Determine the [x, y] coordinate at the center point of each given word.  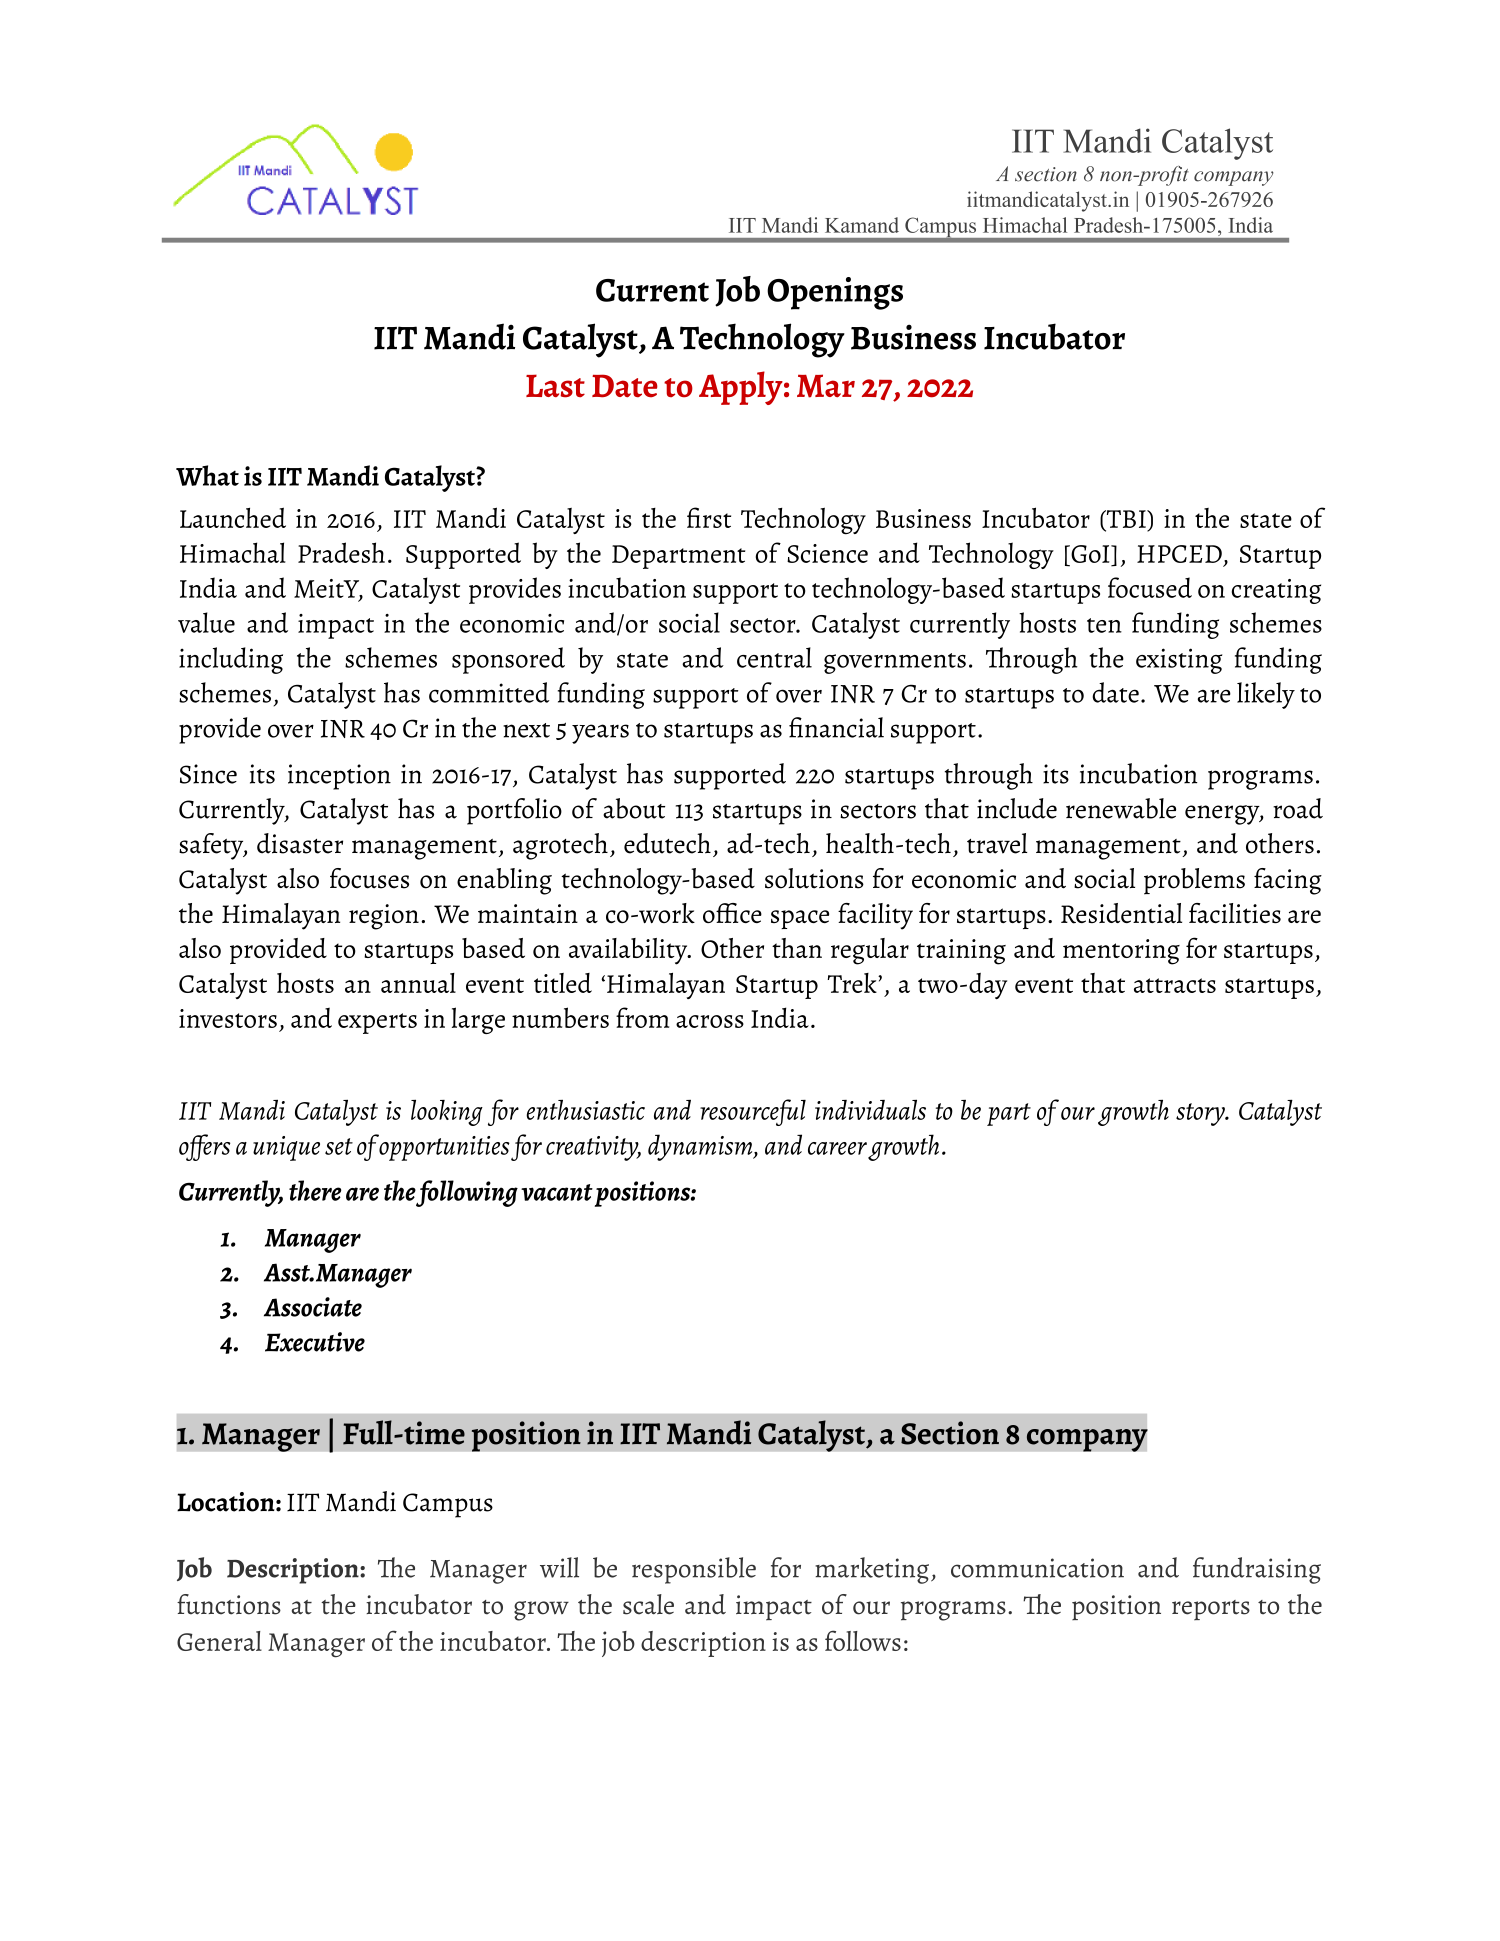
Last [555, 386]
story [1201, 1114]
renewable [1121, 808]
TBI [1126, 520]
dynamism [701, 1147]
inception [339, 777]
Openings [835, 293]
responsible [694, 1570]
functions [229, 1604]
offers [204, 1147]
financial [836, 727]
